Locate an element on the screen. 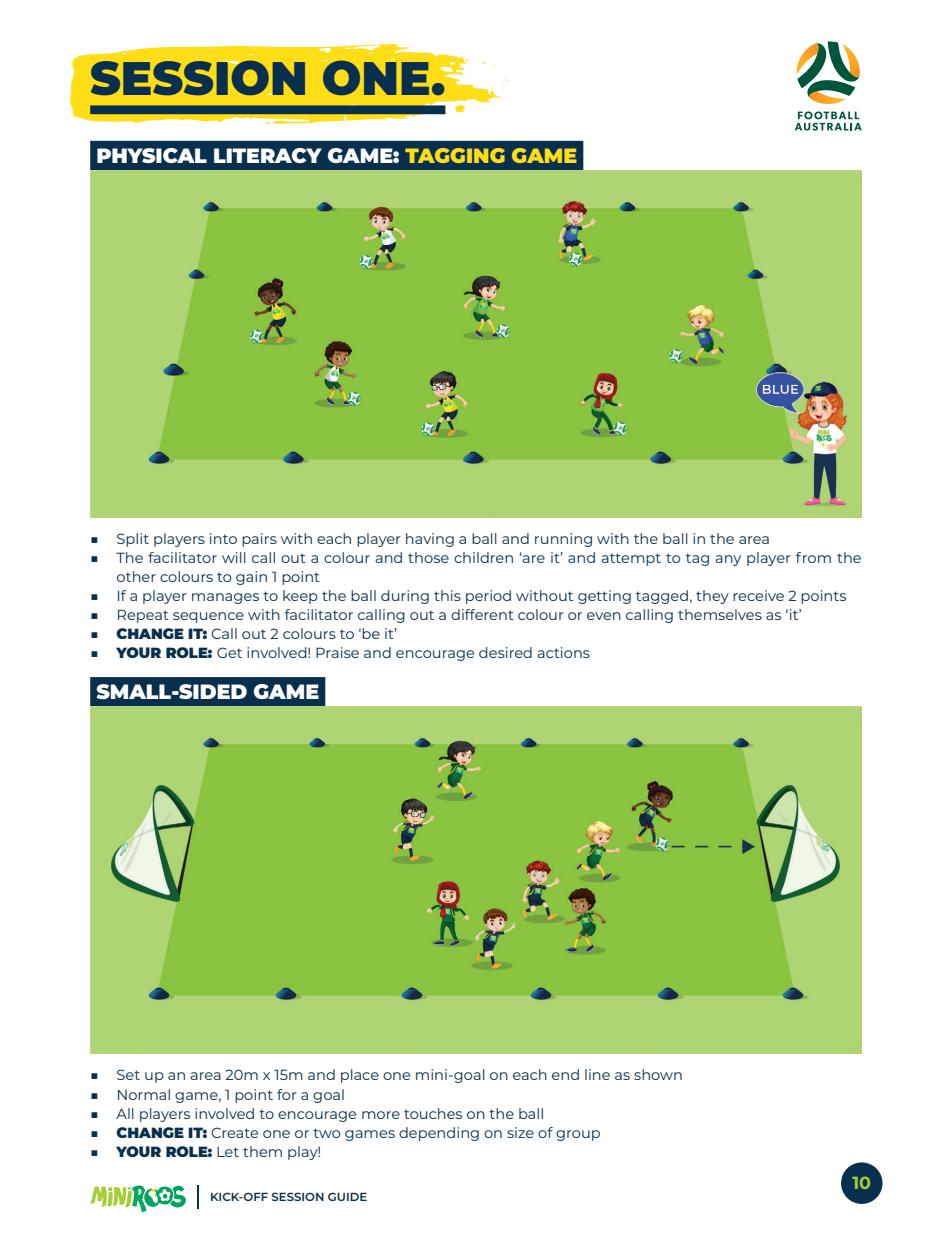 This screenshot has height=1233, width=952. size is located at coordinates (520, 1132).
